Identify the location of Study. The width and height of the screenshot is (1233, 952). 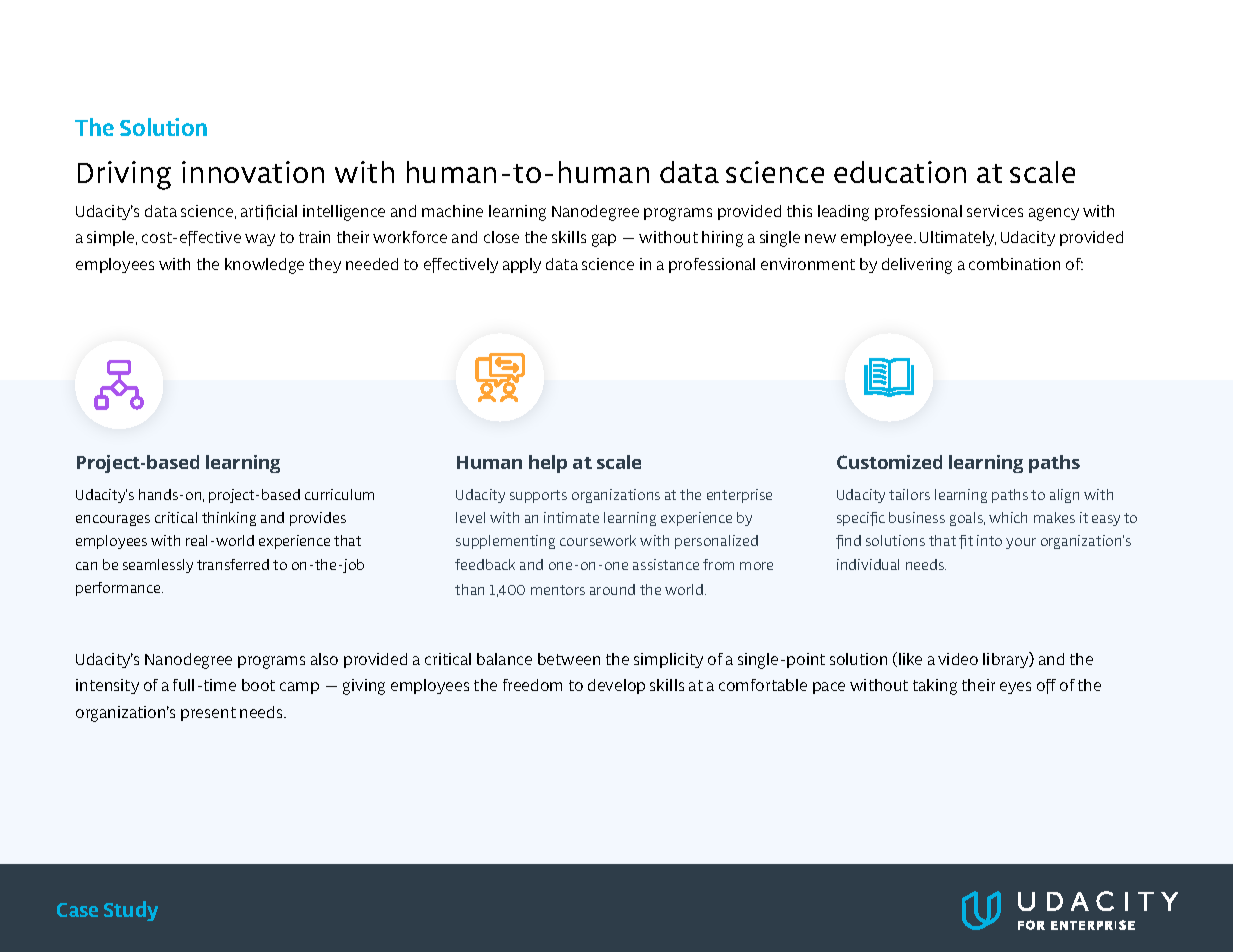
(131, 911).
